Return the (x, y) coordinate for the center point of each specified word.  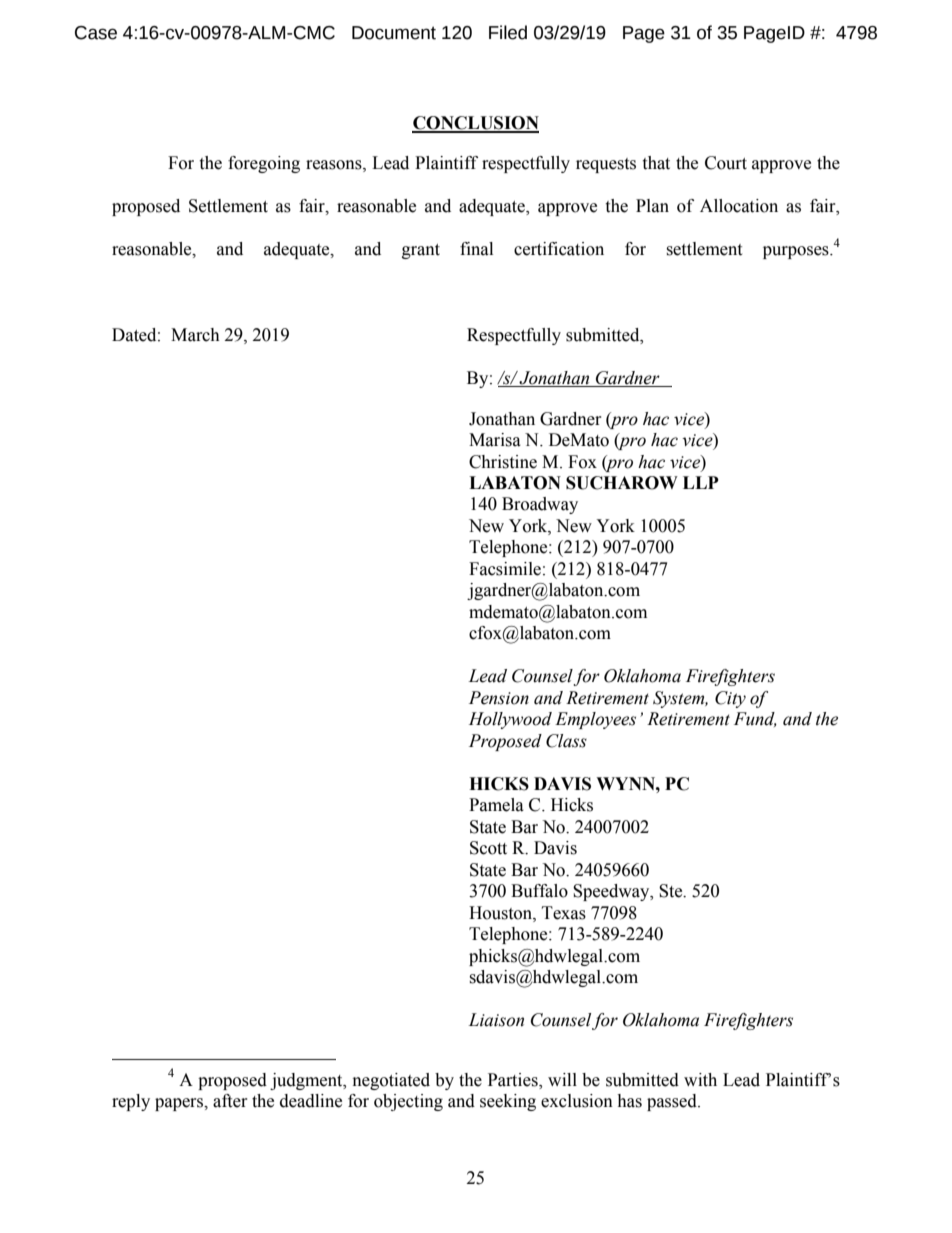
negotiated (391, 1081)
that (656, 163)
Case (96, 33)
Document (394, 33)
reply (131, 1102)
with (700, 1080)
